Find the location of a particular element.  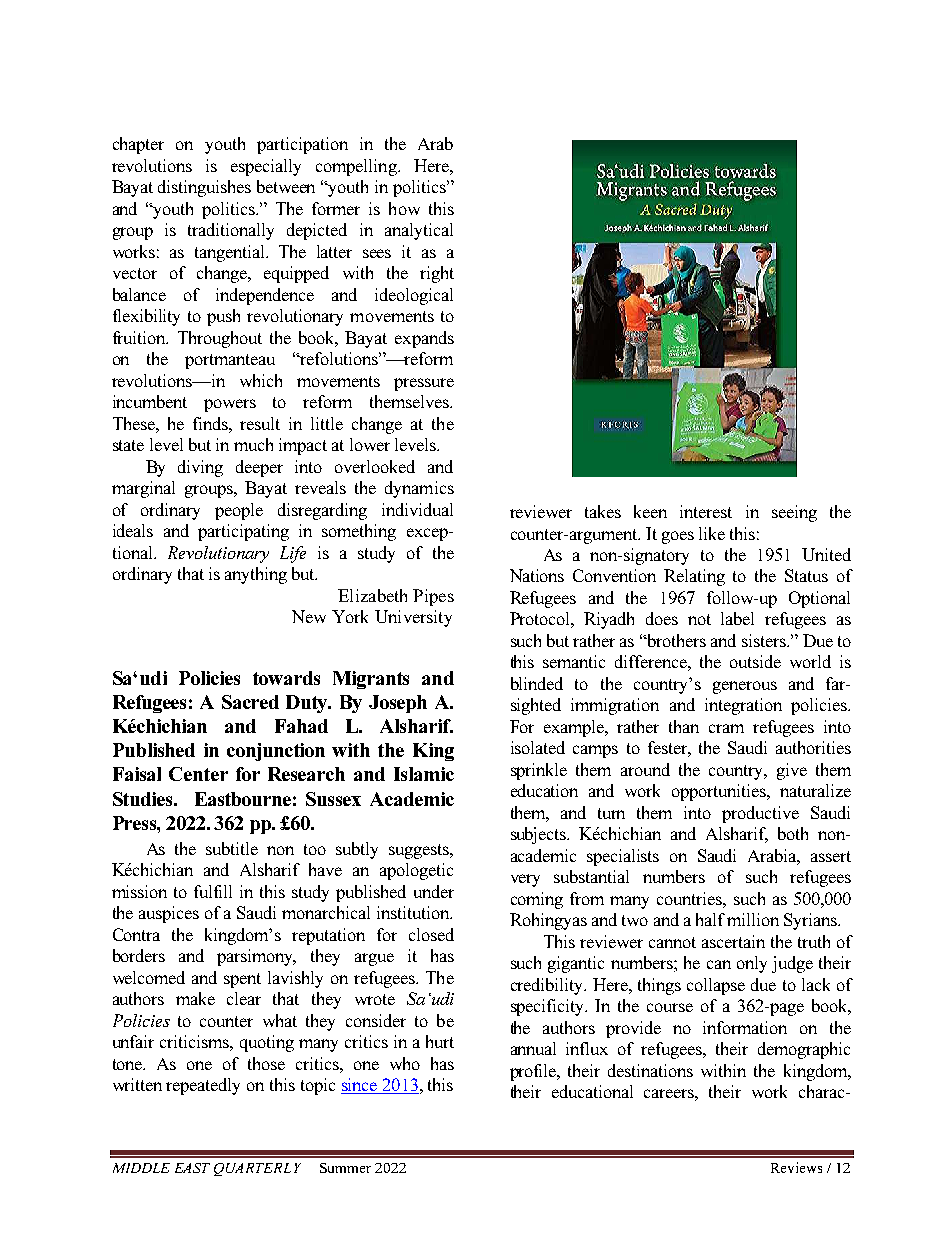

distinguishes is located at coordinates (204, 188).
